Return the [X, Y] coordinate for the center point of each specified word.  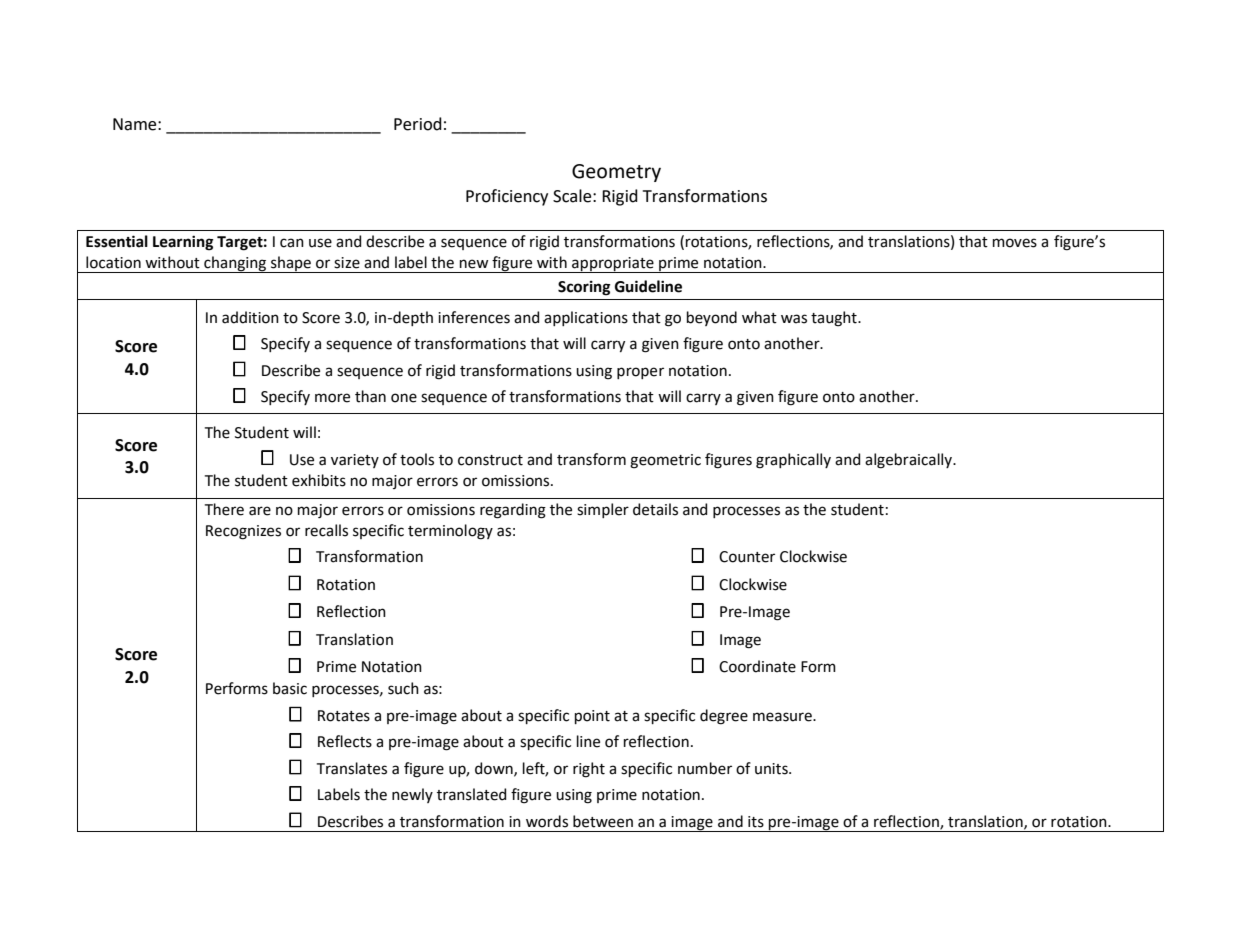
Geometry [616, 173]
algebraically [910, 461]
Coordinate [757, 666]
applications [586, 318]
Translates [352, 768]
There [224, 509]
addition [250, 317]
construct [490, 460]
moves [1015, 243]
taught [835, 319]
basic [290, 688]
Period [418, 124]
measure [783, 717]
